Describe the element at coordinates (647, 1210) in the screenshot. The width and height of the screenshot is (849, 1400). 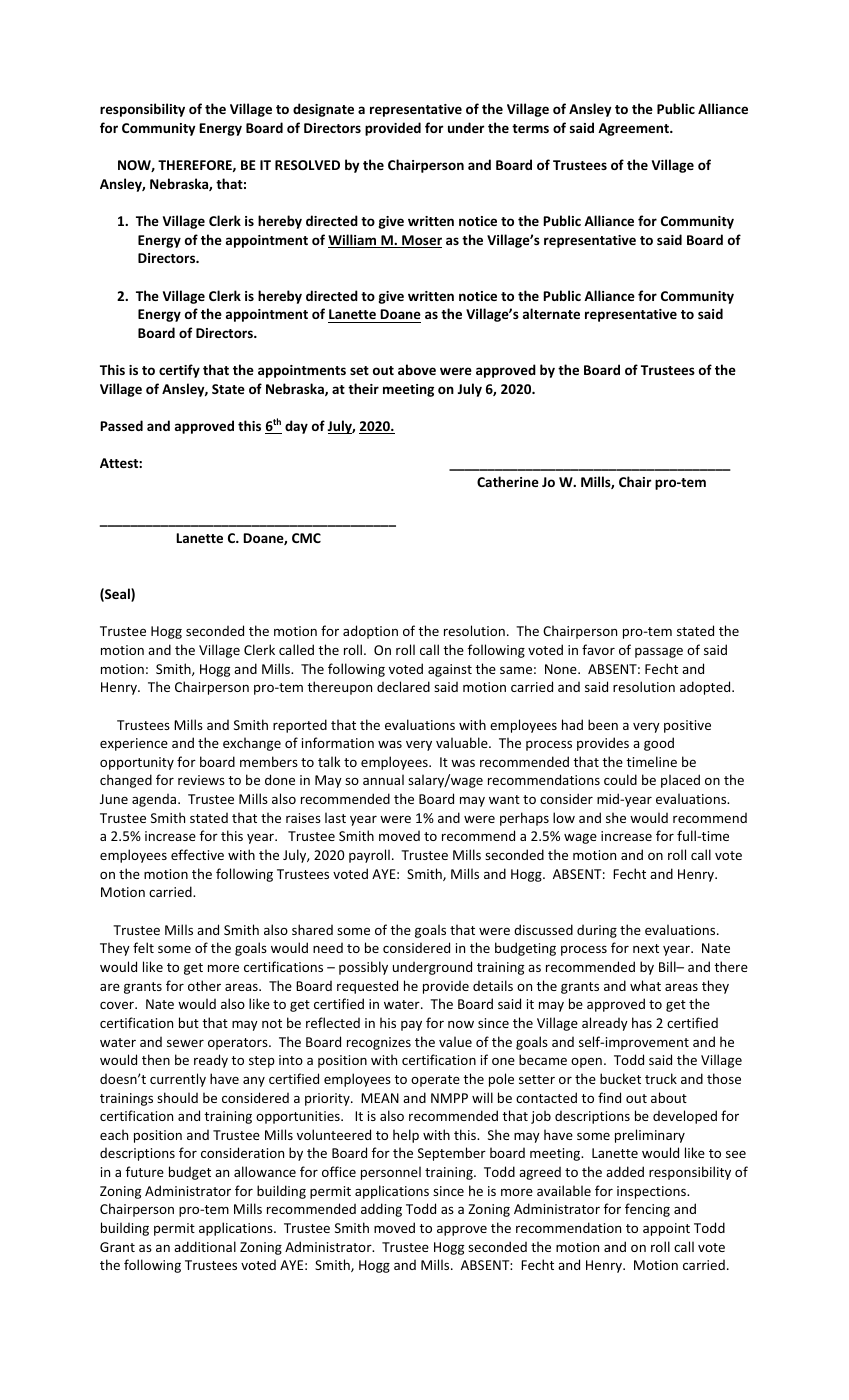
I see `fencing` at that location.
